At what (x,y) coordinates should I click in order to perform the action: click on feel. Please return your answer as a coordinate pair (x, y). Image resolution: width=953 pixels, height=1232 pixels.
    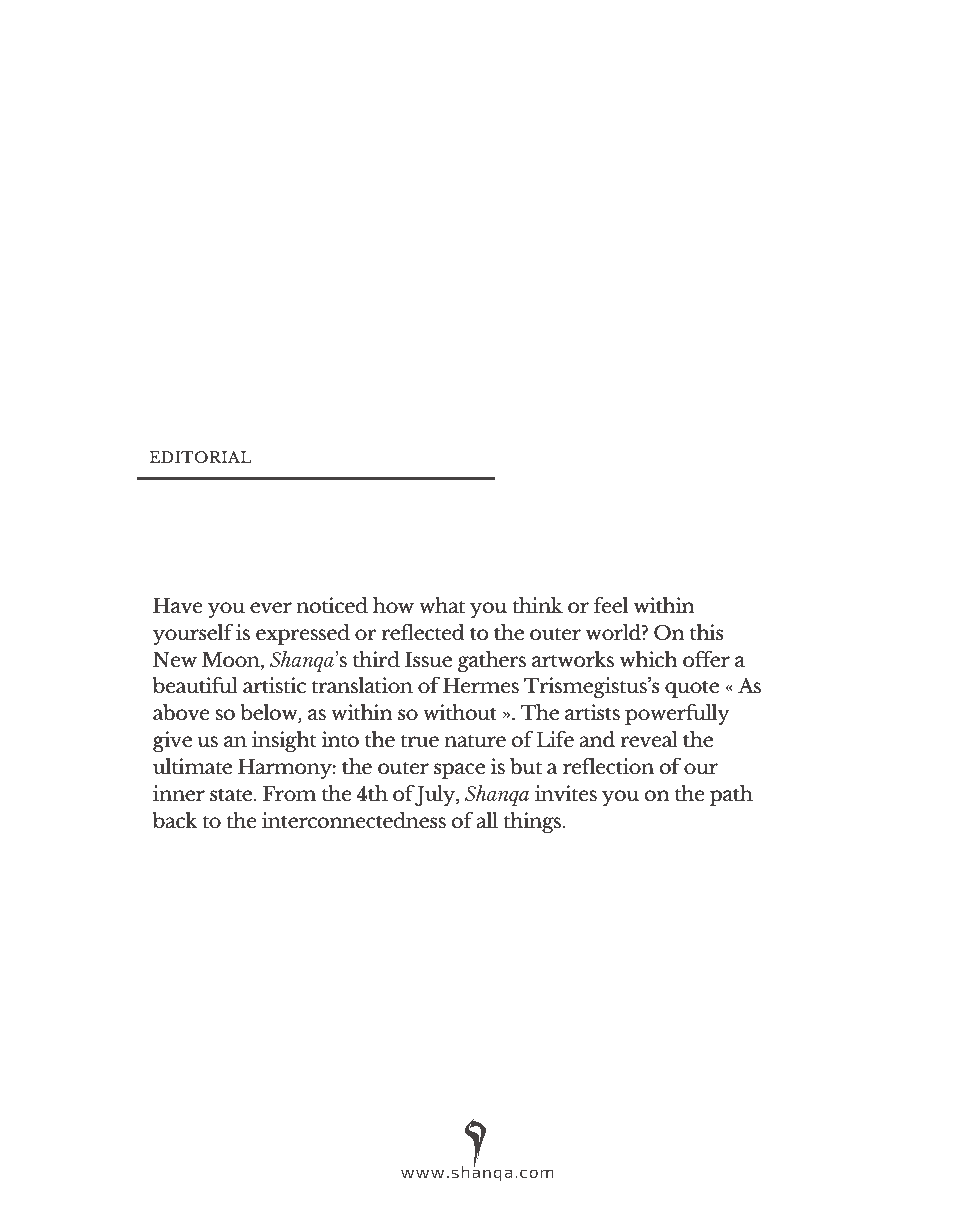
    Looking at the image, I should click on (610, 605).
